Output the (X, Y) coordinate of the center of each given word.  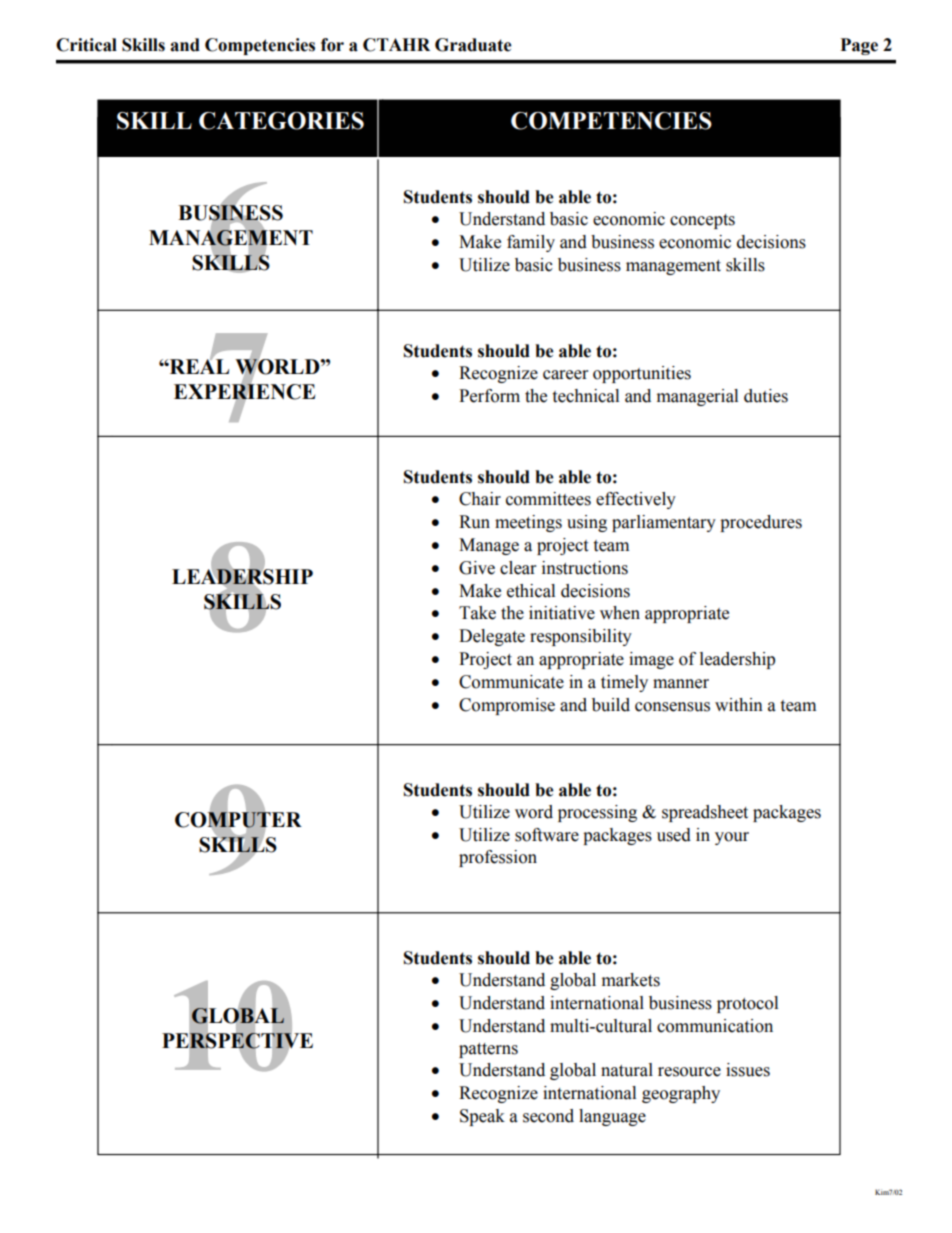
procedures (761, 523)
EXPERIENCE (244, 392)
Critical (86, 45)
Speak (482, 1117)
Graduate (473, 45)
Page (859, 46)
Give (477, 568)
